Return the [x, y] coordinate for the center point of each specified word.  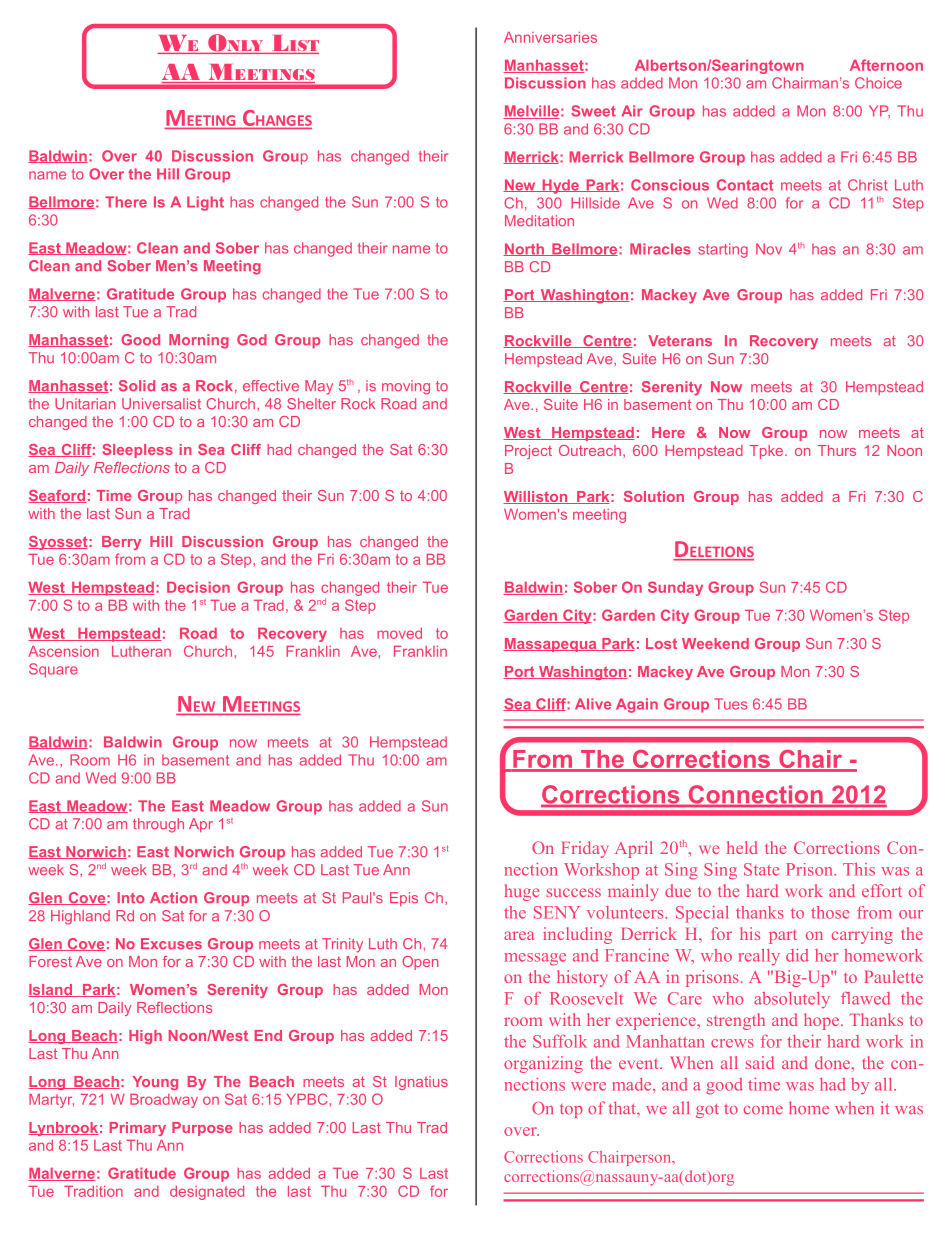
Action [173, 897]
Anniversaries [550, 37]
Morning [199, 341]
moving [406, 387]
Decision [198, 587]
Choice [878, 83]
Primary [138, 1129]
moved [399, 633]
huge [521, 892]
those [830, 912]
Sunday [675, 588]
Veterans [680, 341]
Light [205, 203]
